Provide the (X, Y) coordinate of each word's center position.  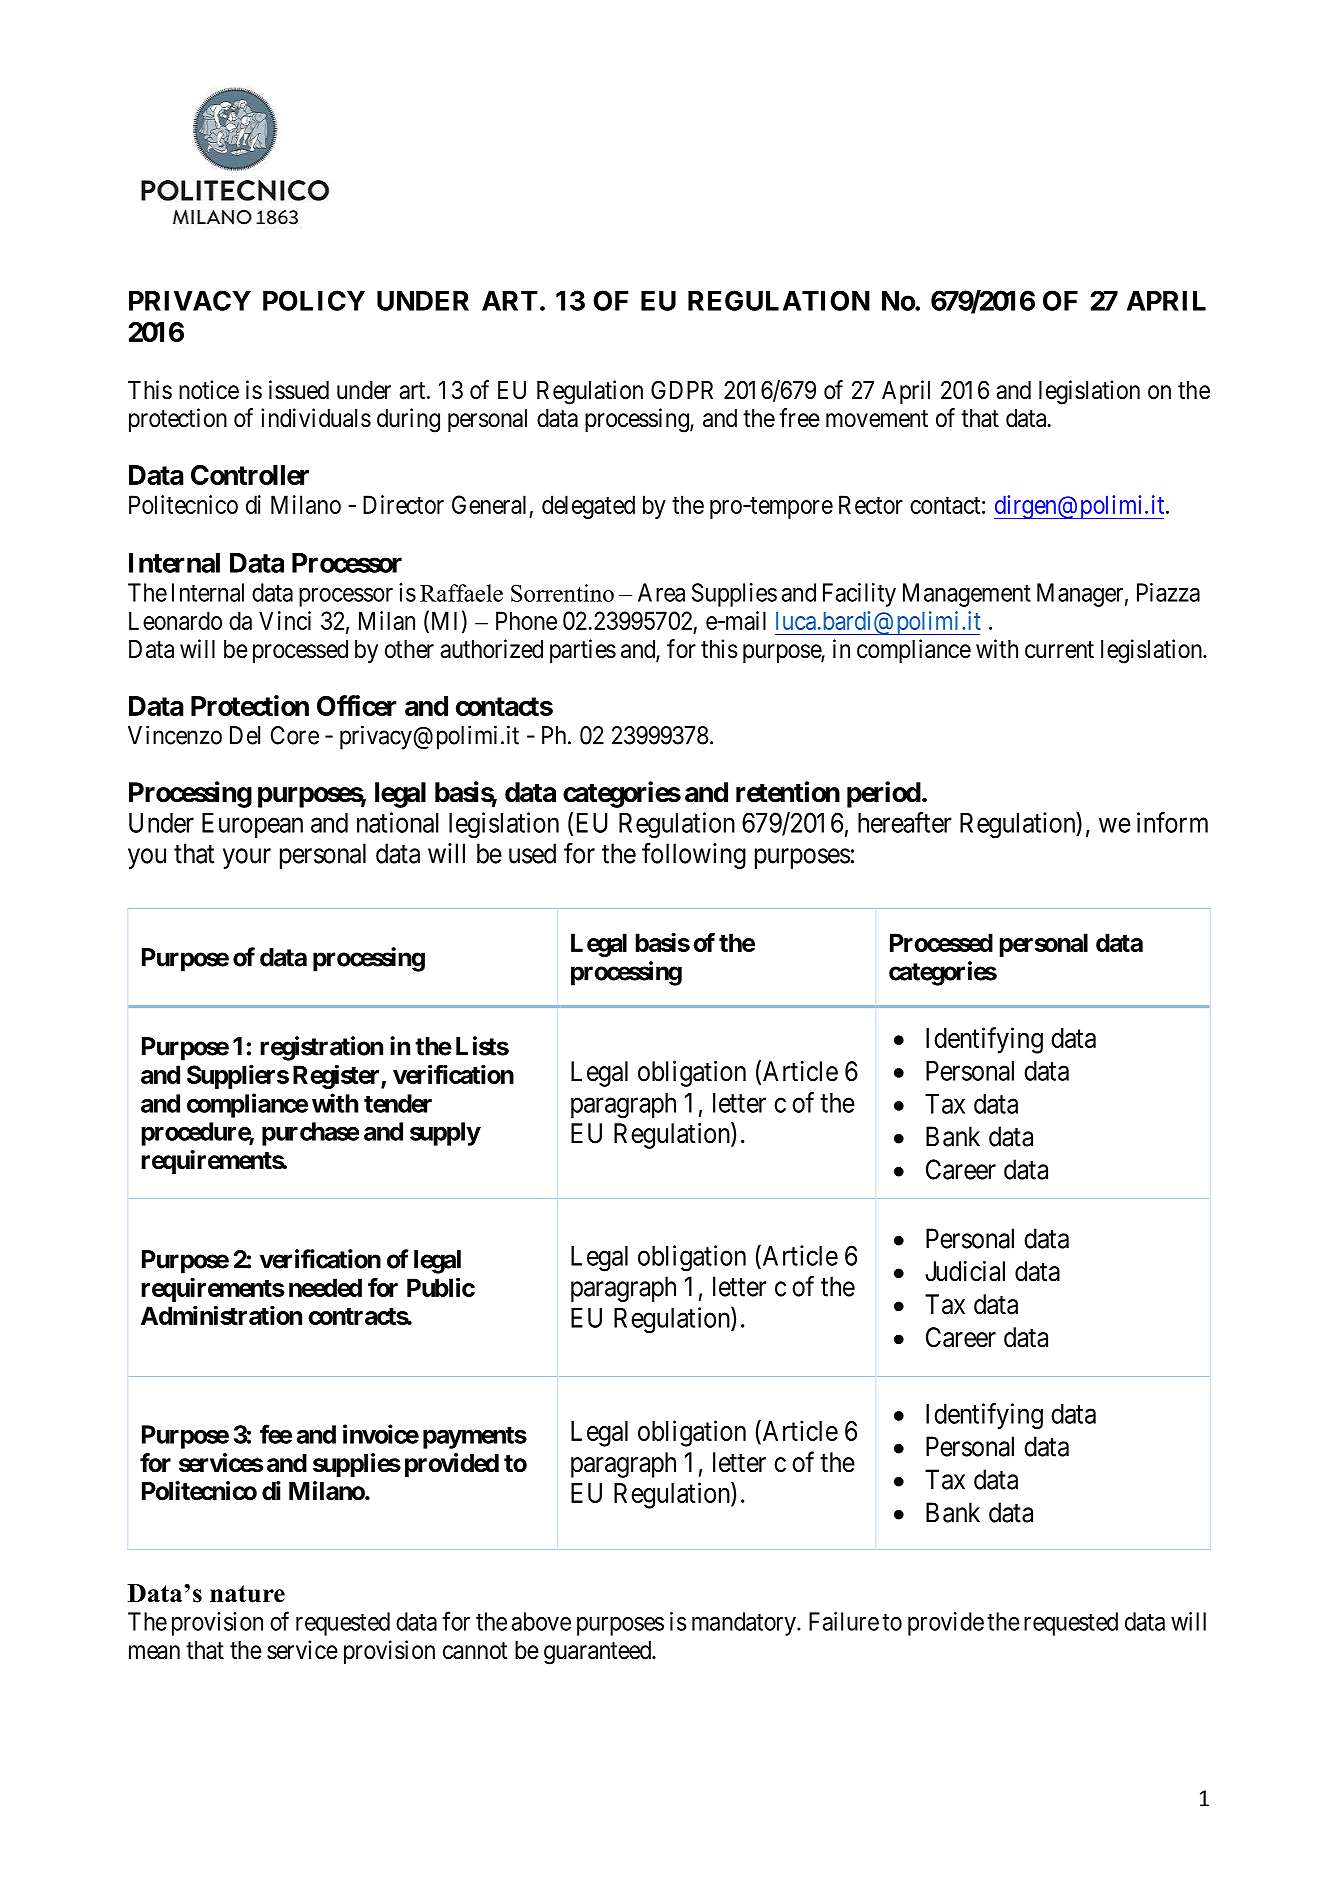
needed (325, 1287)
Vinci (285, 620)
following (694, 855)
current (1059, 650)
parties (583, 651)
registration (321, 1048)
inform (1172, 822)
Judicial (965, 1271)
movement (877, 419)
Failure (844, 1621)
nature (247, 1594)
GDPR (682, 390)
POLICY (314, 300)
